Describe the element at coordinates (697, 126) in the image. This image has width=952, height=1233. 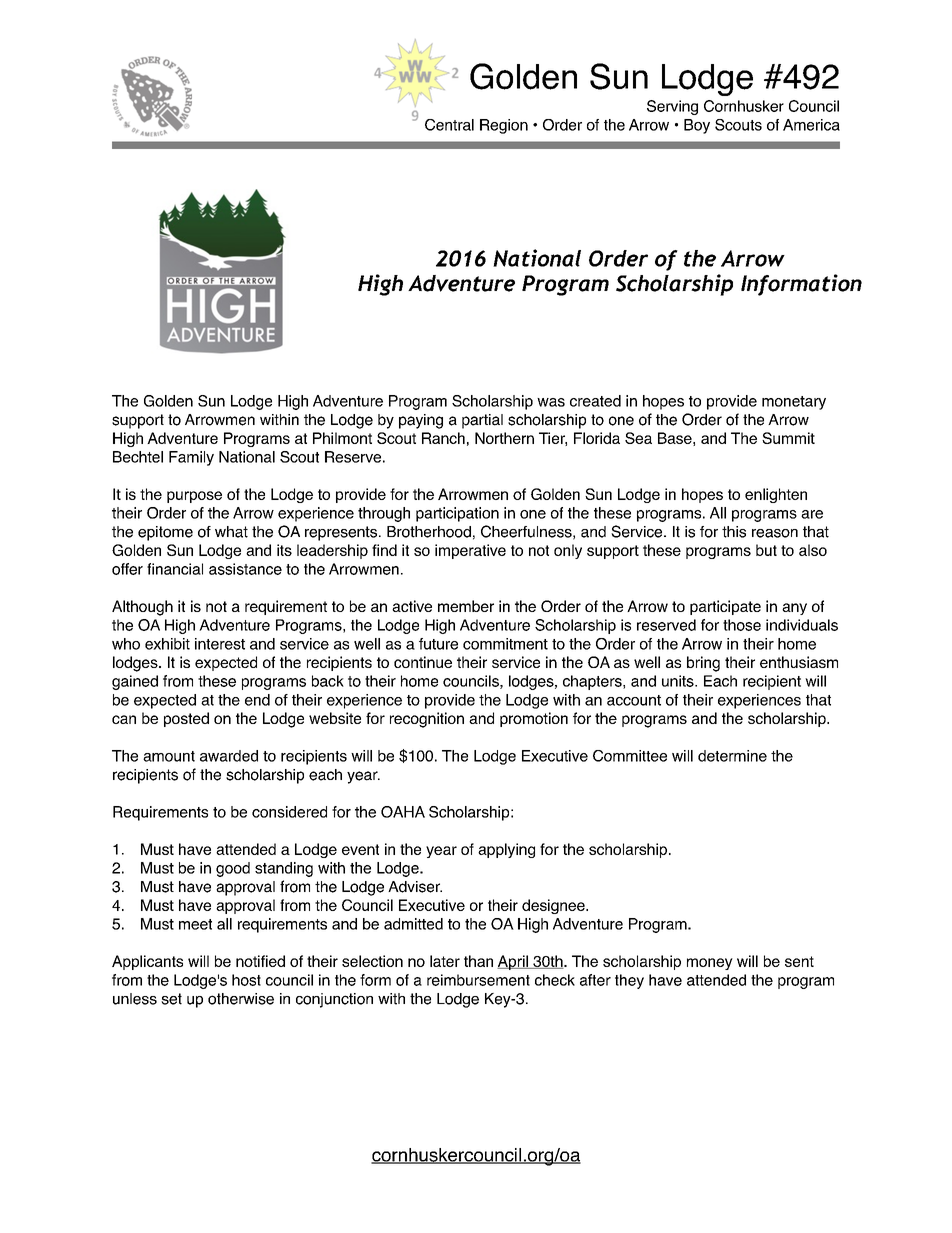
I see `Boy` at that location.
